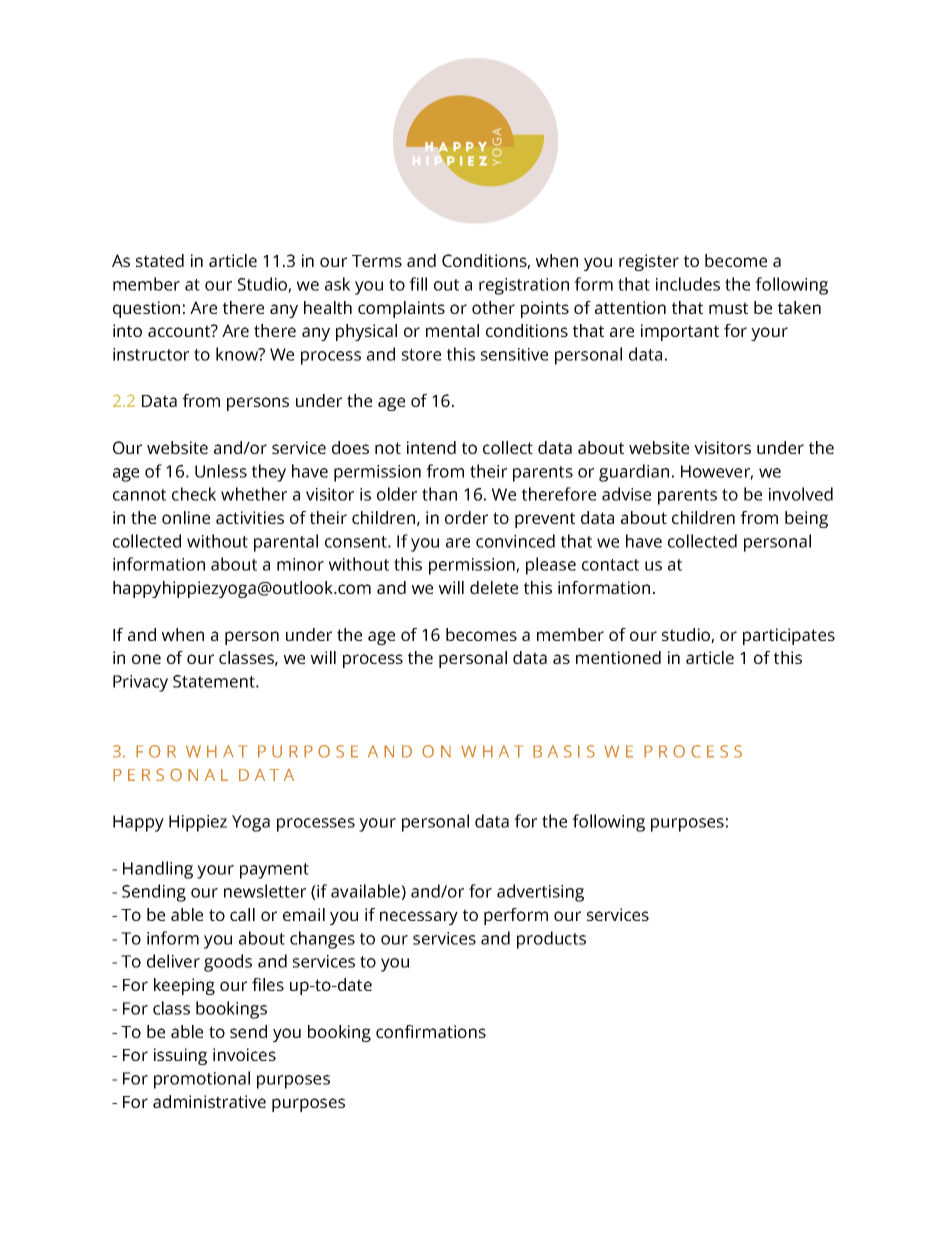 The height and width of the document is (1233, 952). I want to click on advertising, so click(540, 893).
